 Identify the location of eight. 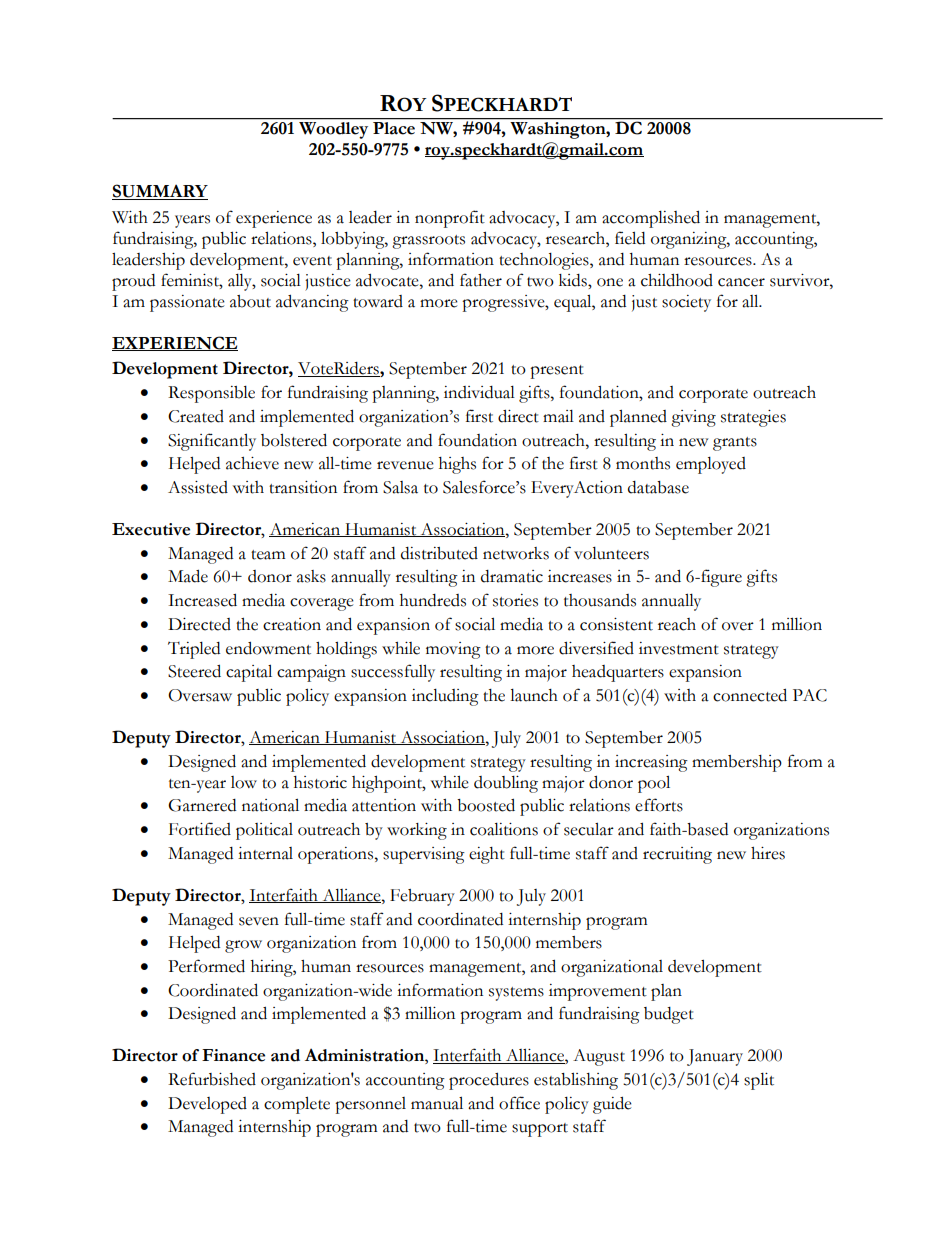
(487, 855).
